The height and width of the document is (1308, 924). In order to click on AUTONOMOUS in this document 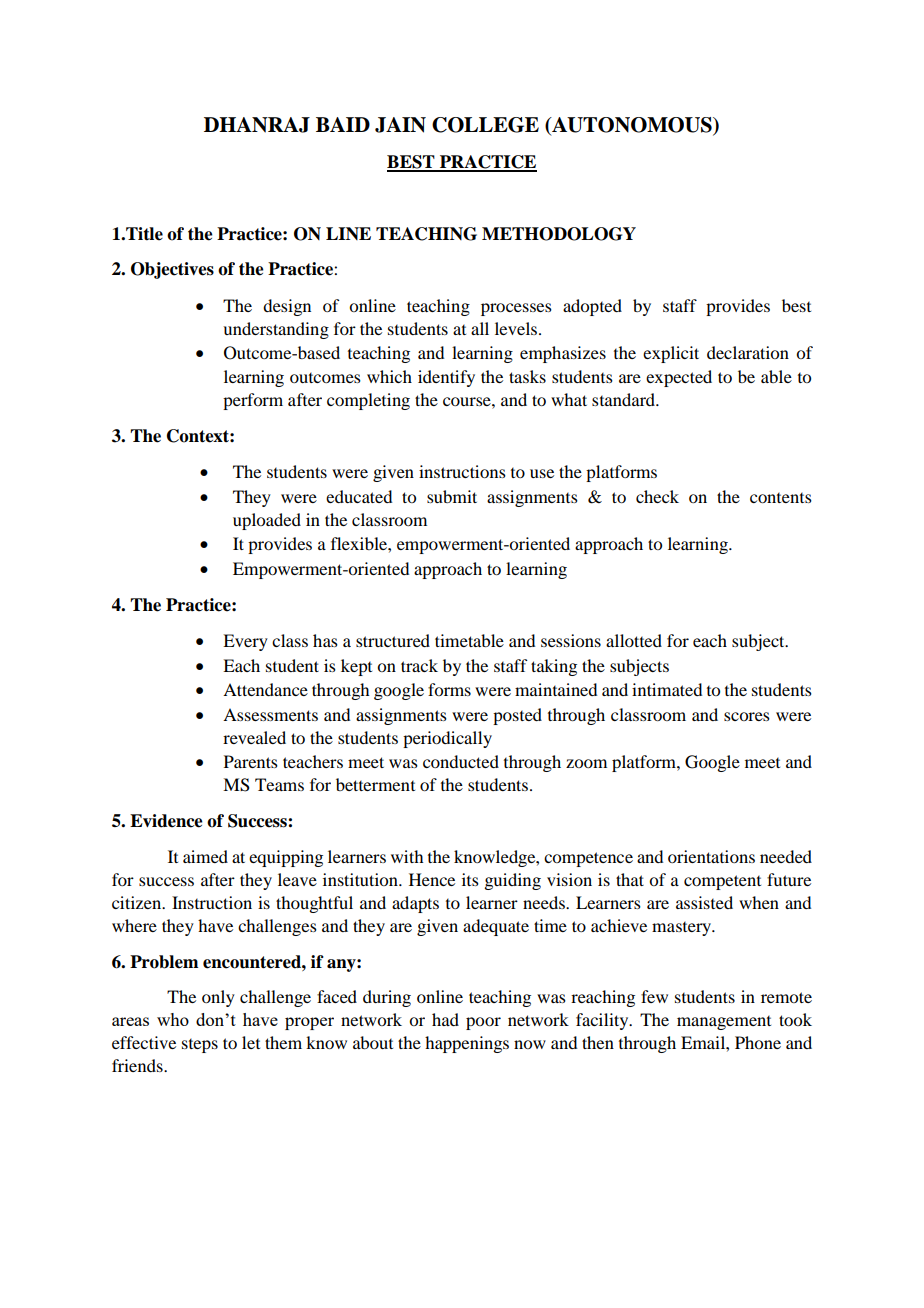, I will do `click(632, 126)`.
